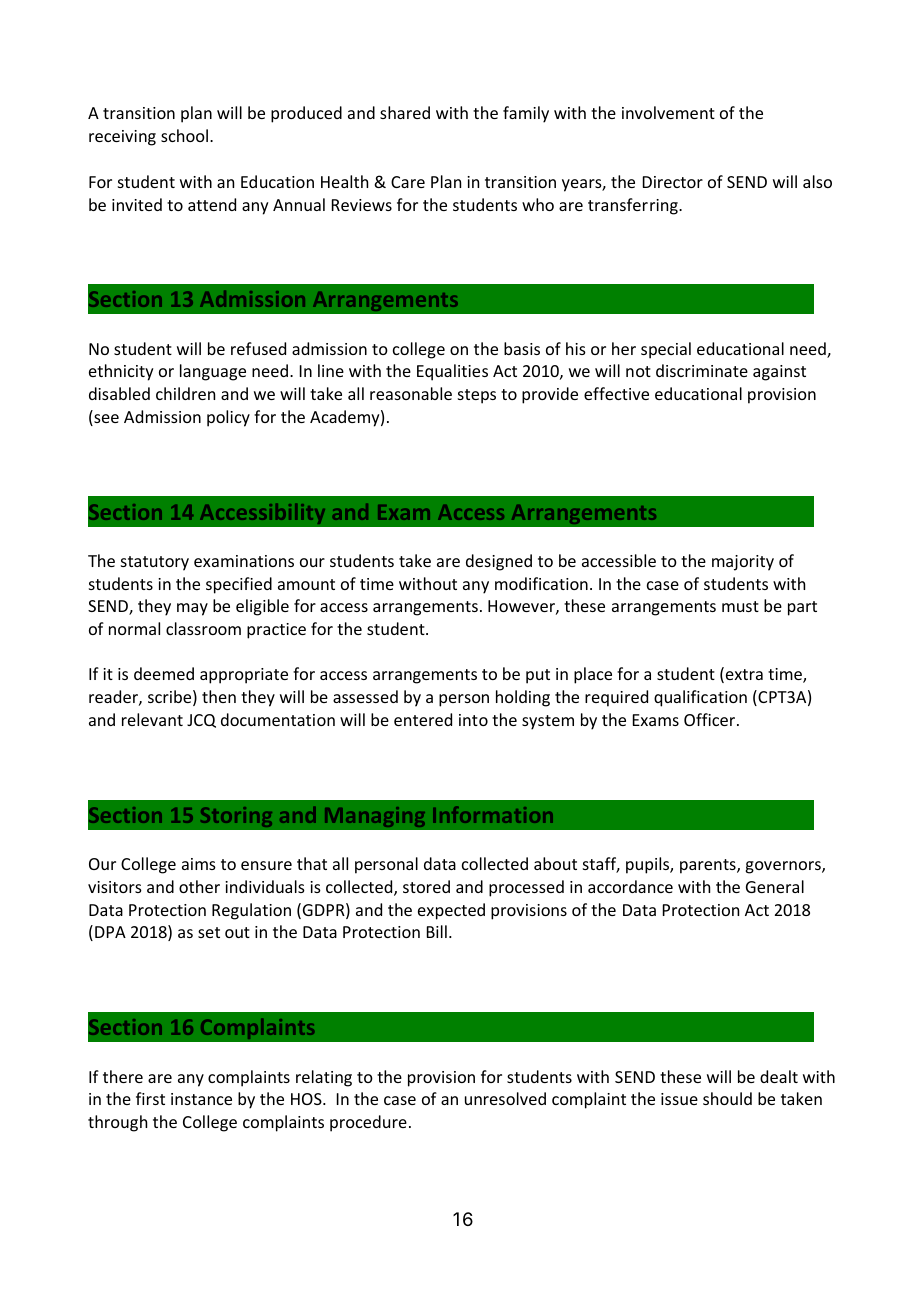 The image size is (924, 1307). I want to click on designed, so click(499, 562).
